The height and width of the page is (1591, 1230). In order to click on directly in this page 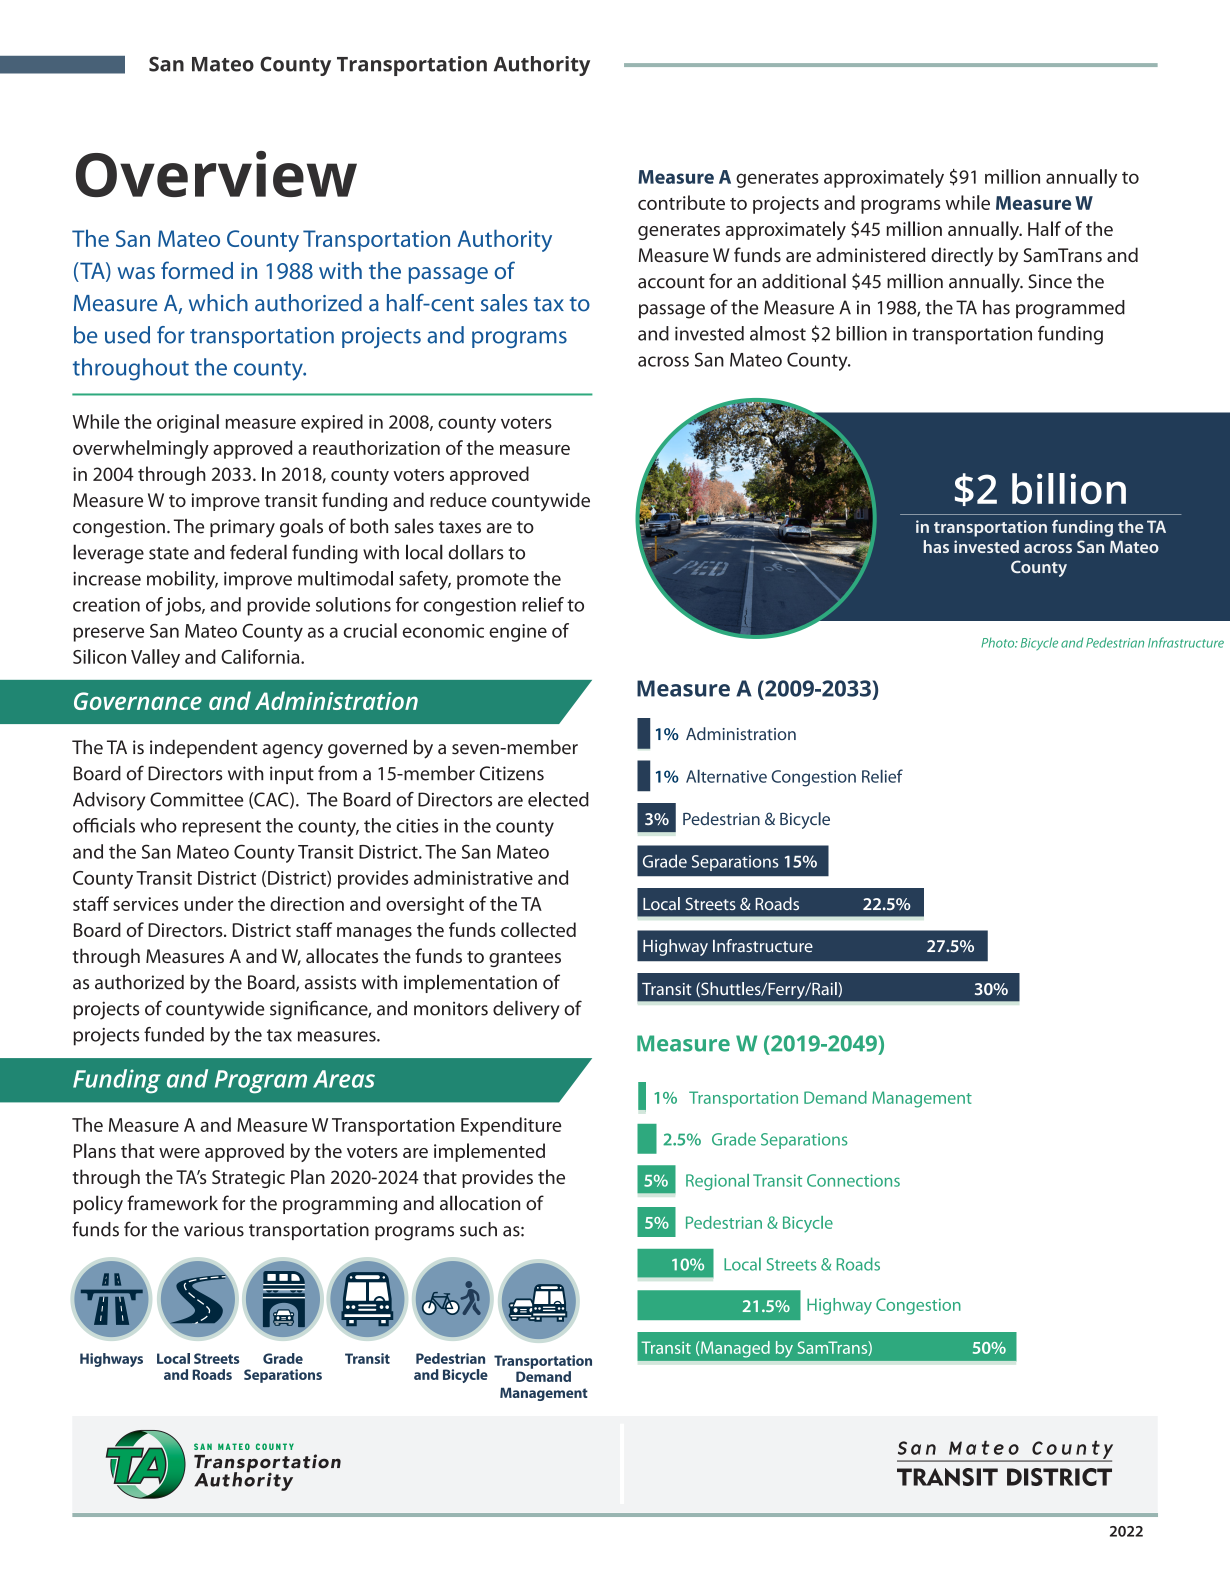, I will do `click(962, 257)`.
